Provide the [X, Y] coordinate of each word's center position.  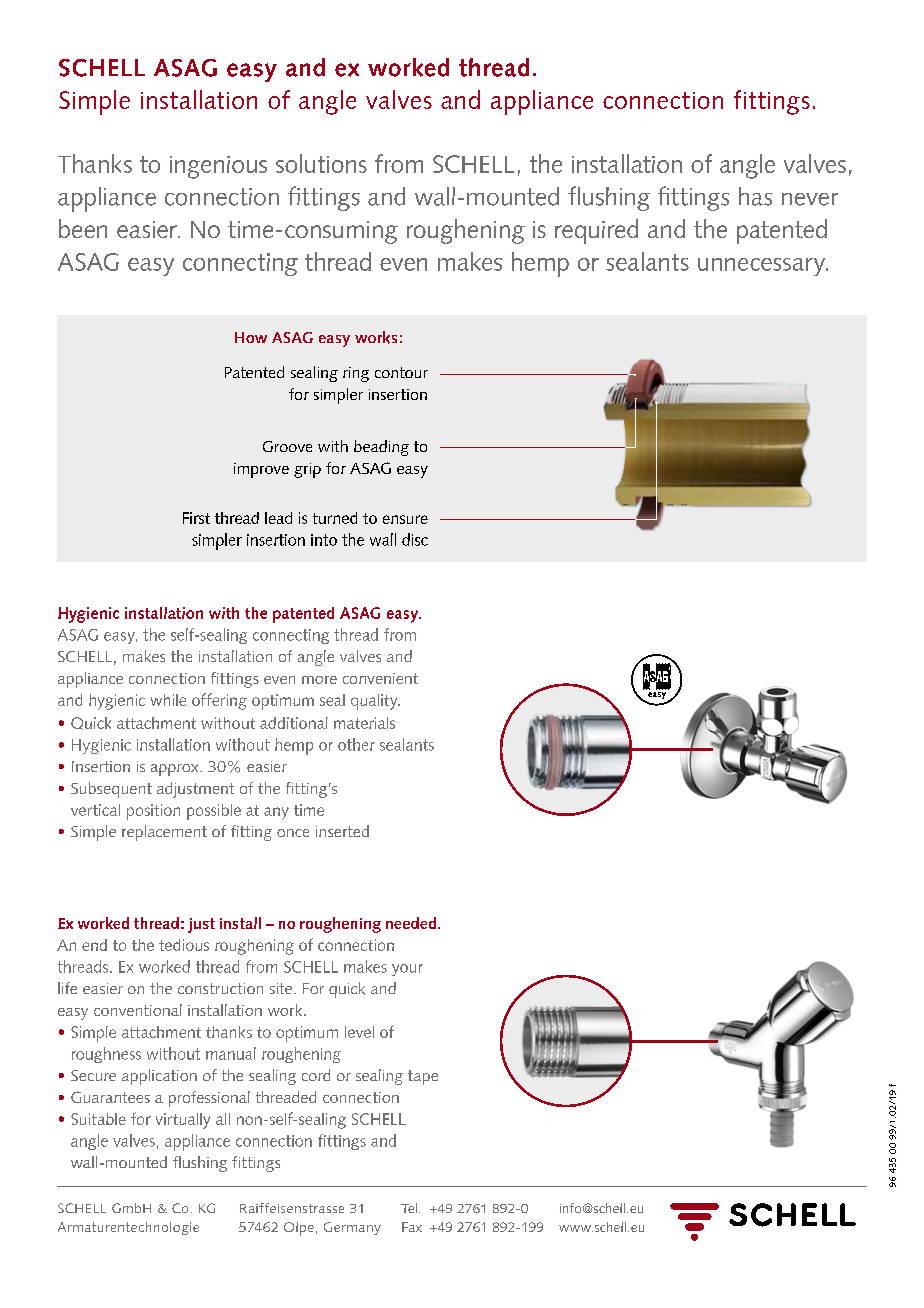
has [755, 196]
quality [375, 702]
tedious [184, 945]
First [196, 518]
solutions [321, 163]
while [168, 700]
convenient [380, 678]
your [407, 970]
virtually [183, 1121]
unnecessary [763, 267]
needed [412, 923]
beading [381, 448]
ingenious [218, 167]
